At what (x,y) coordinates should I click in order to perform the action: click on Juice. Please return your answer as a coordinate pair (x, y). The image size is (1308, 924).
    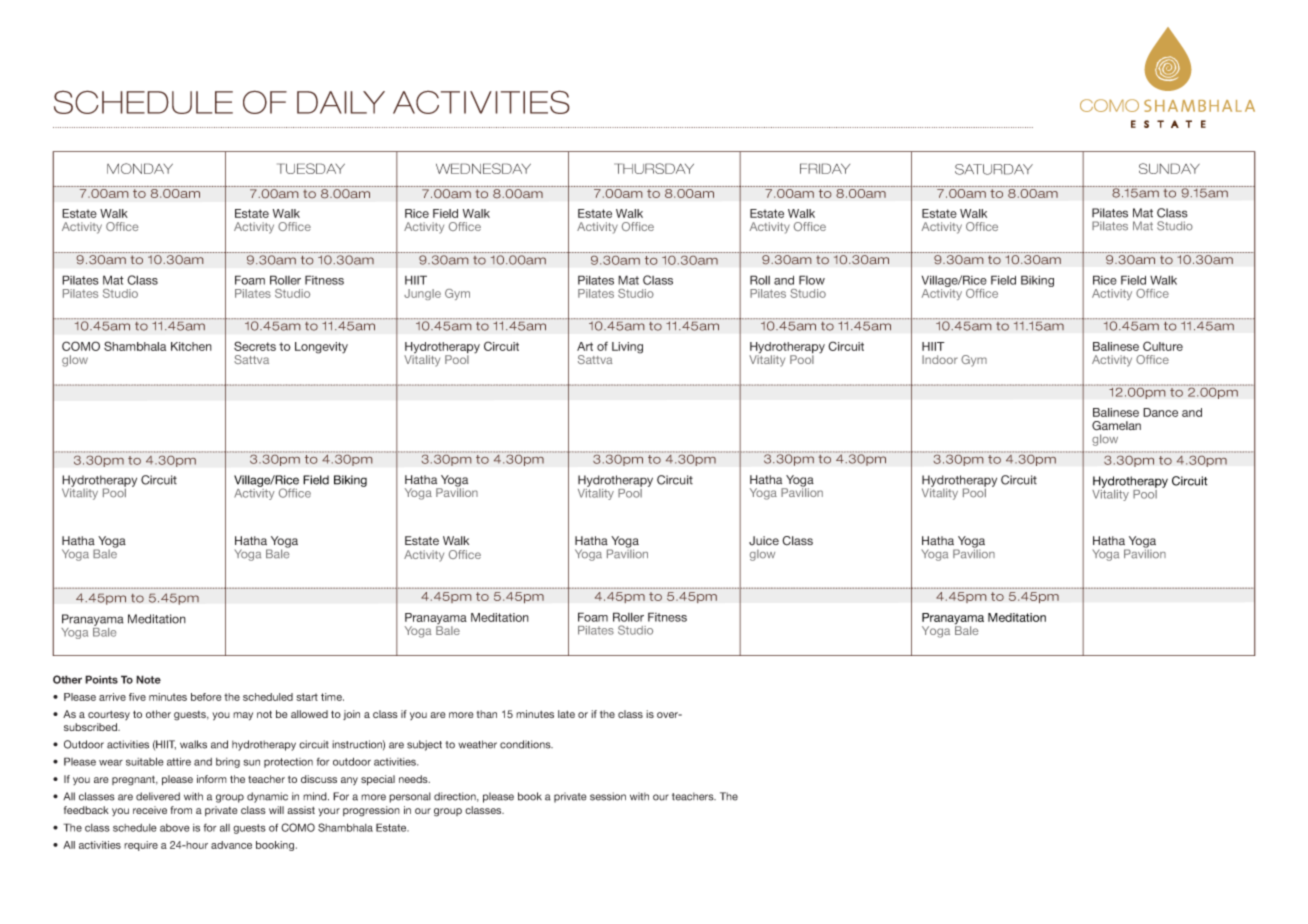
    Looking at the image, I should click on (764, 541).
